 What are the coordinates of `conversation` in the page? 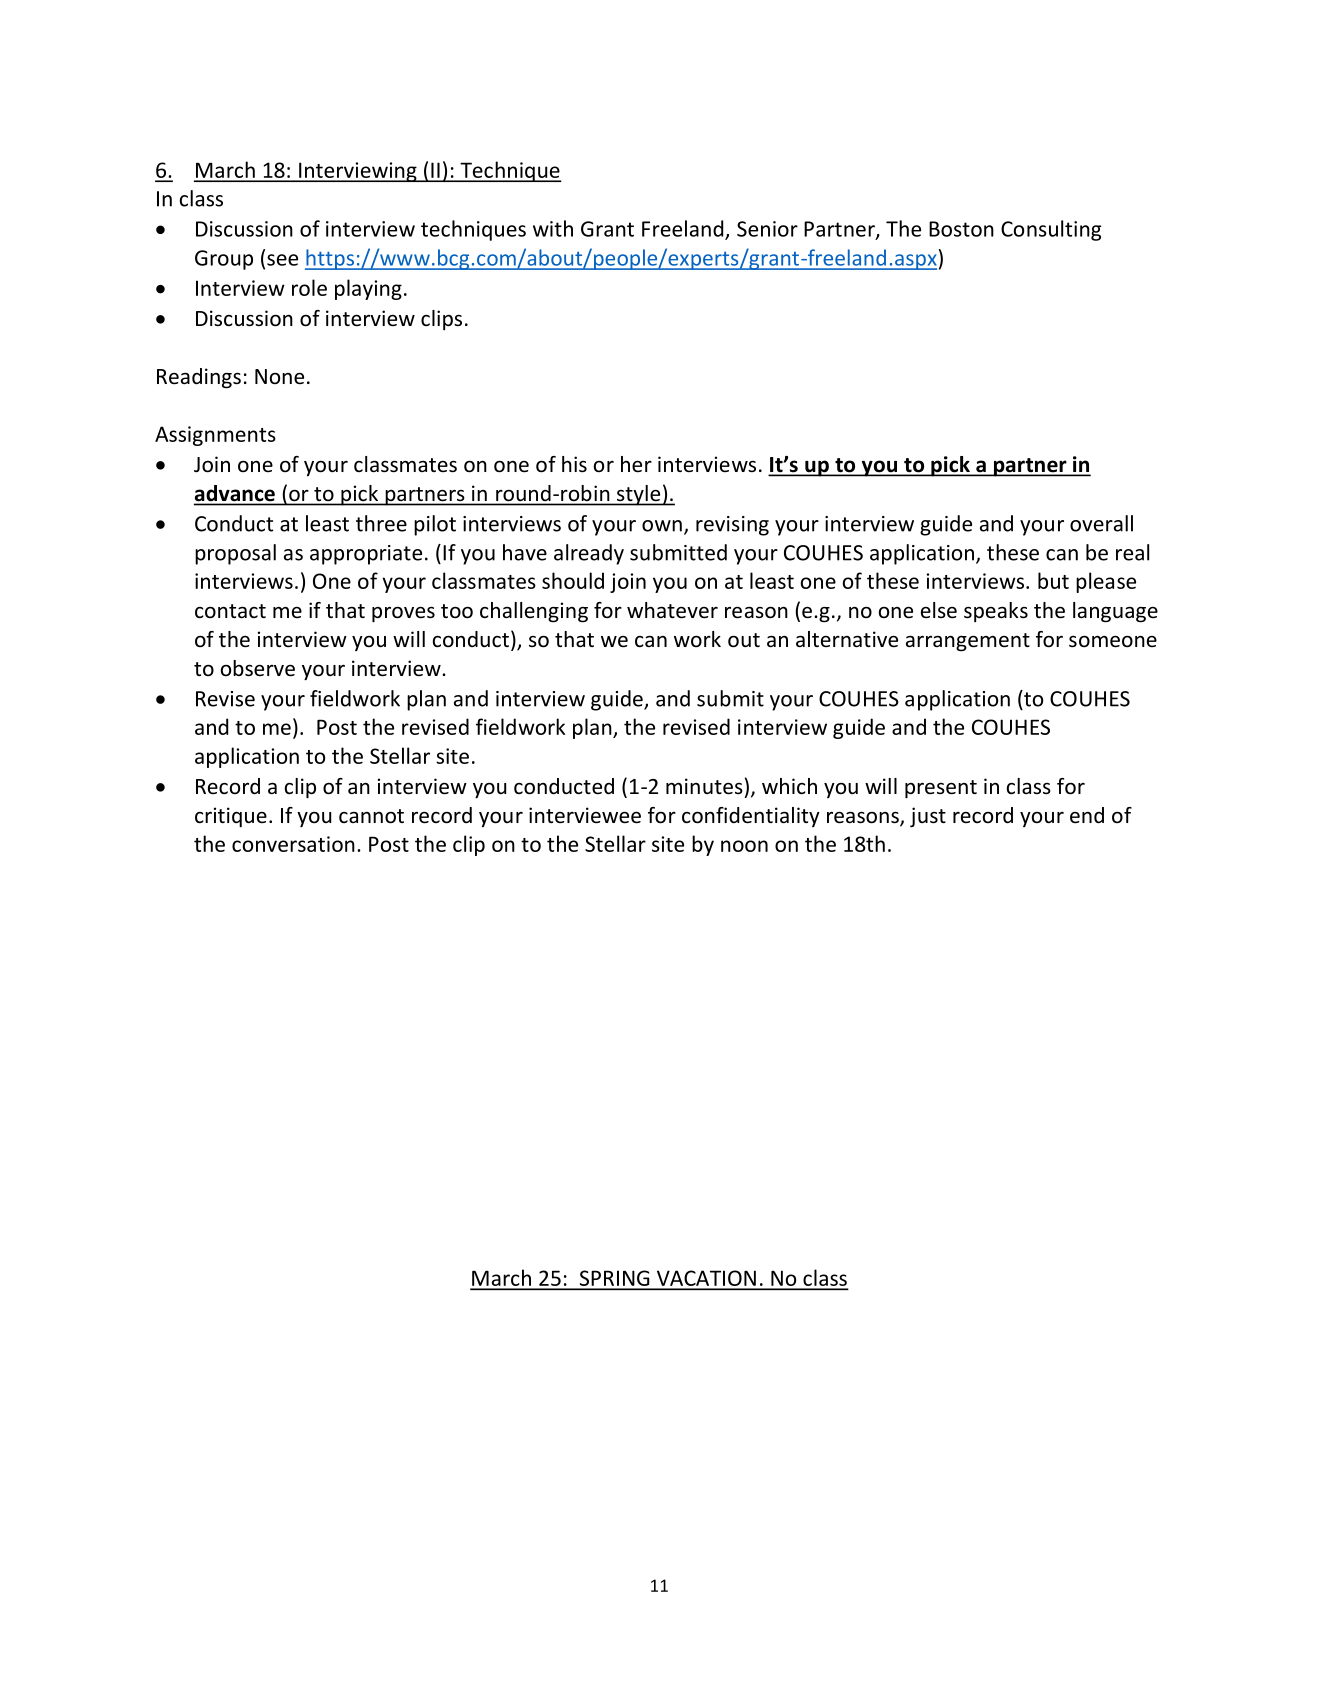 It's located at (293, 844).
